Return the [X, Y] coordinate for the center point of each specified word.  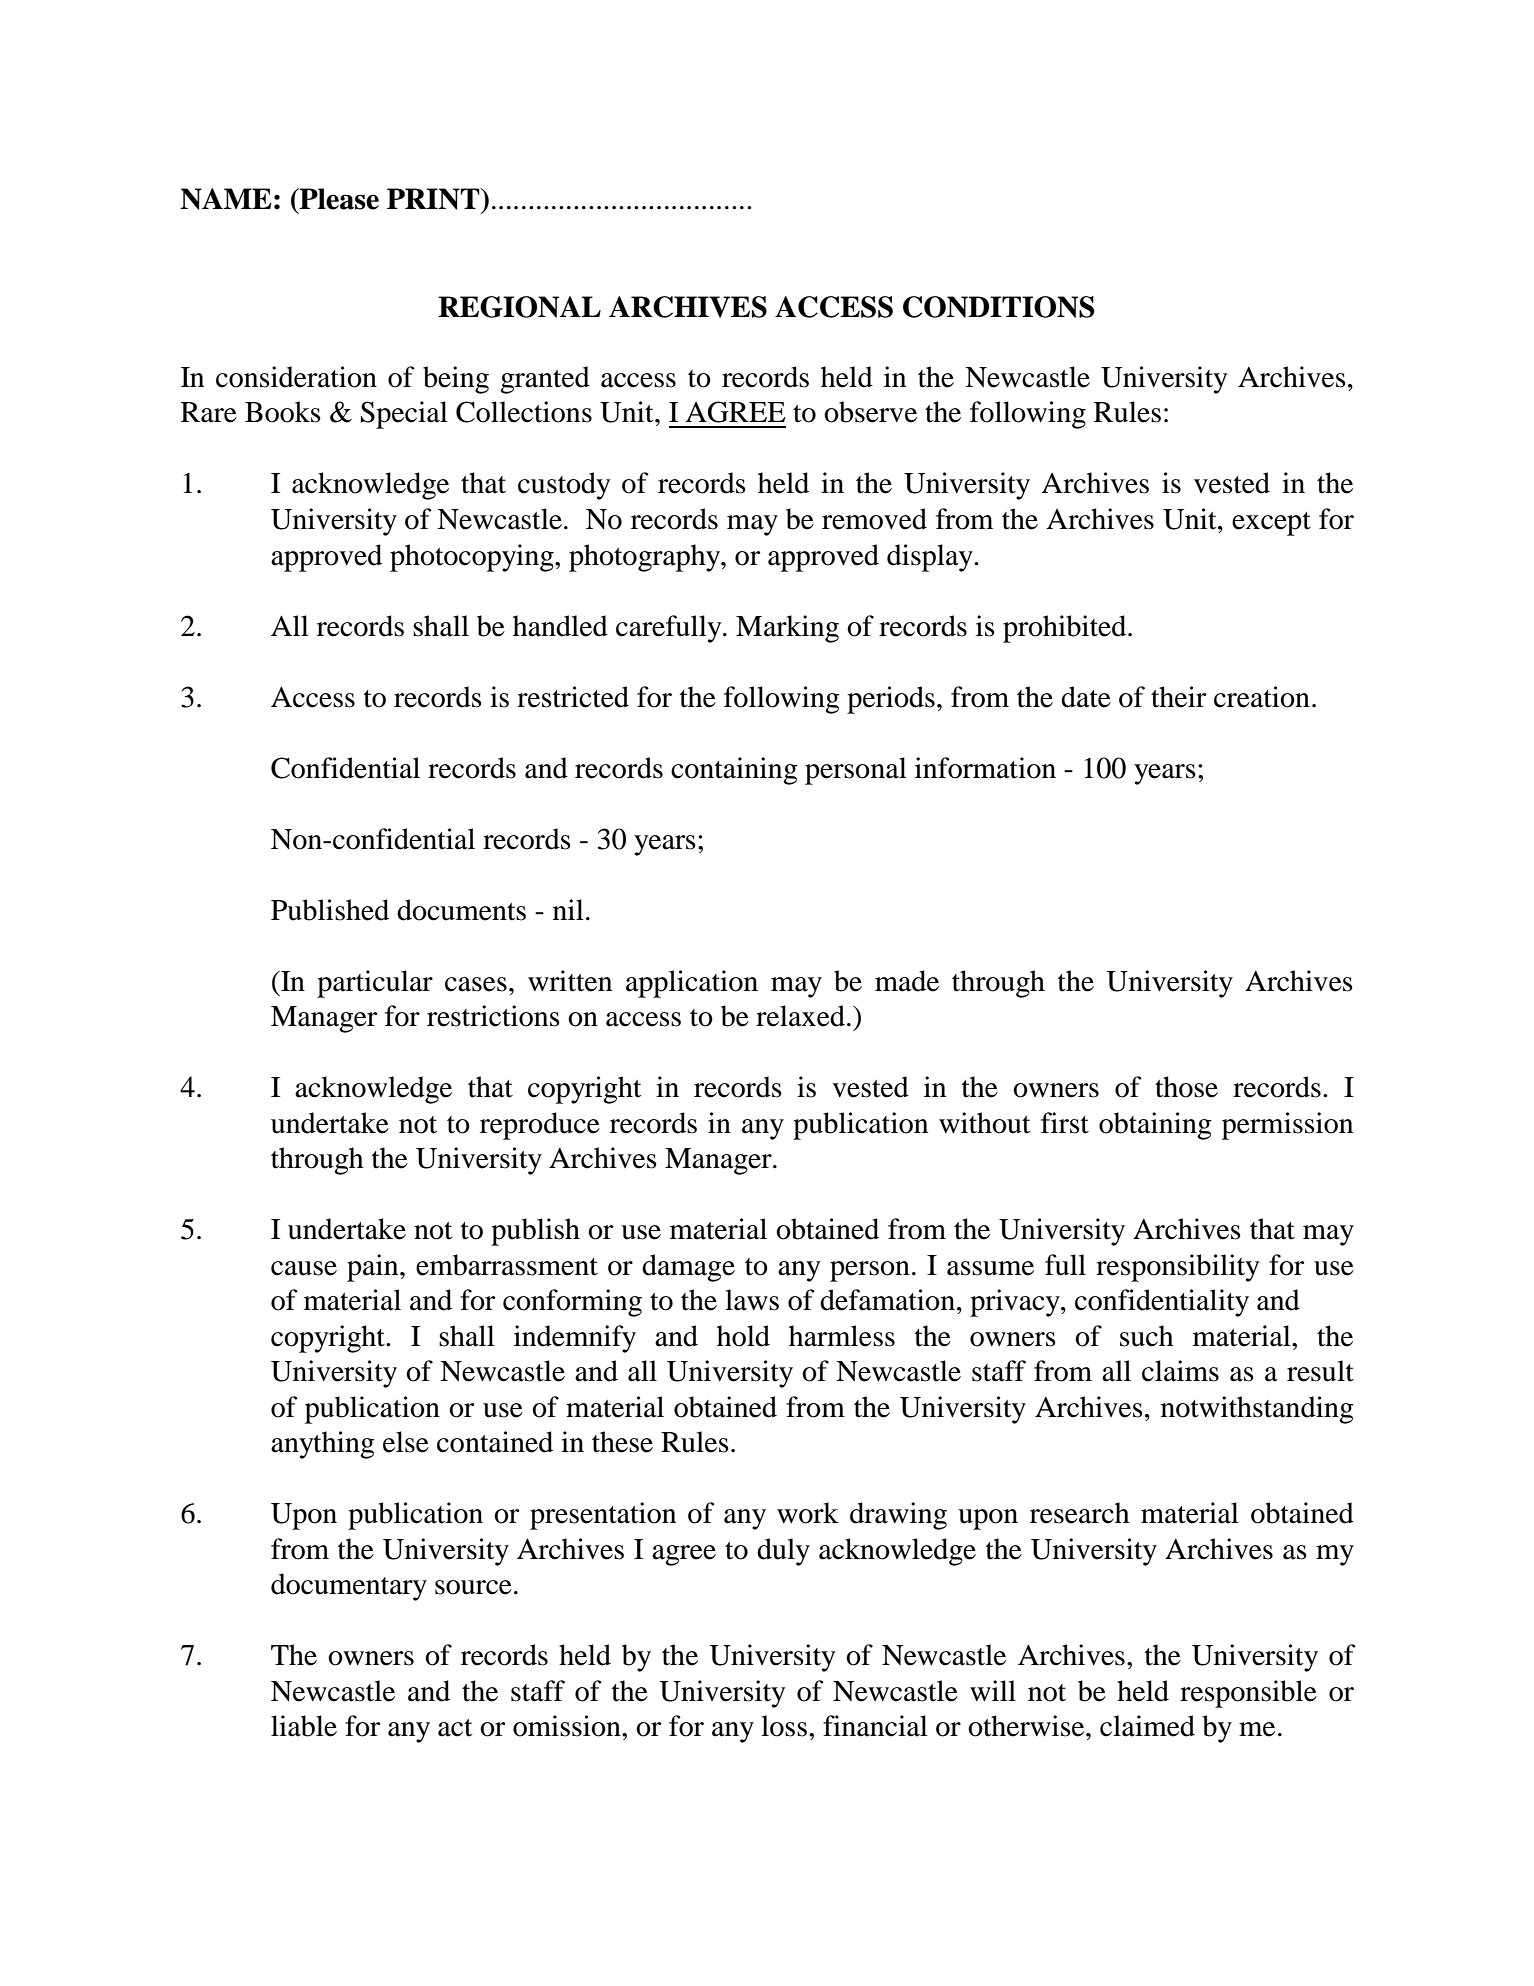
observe [870, 412]
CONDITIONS [998, 307]
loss [784, 1726]
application [692, 984]
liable [304, 1726]
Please [338, 199]
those [1186, 1087]
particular [375, 984]
